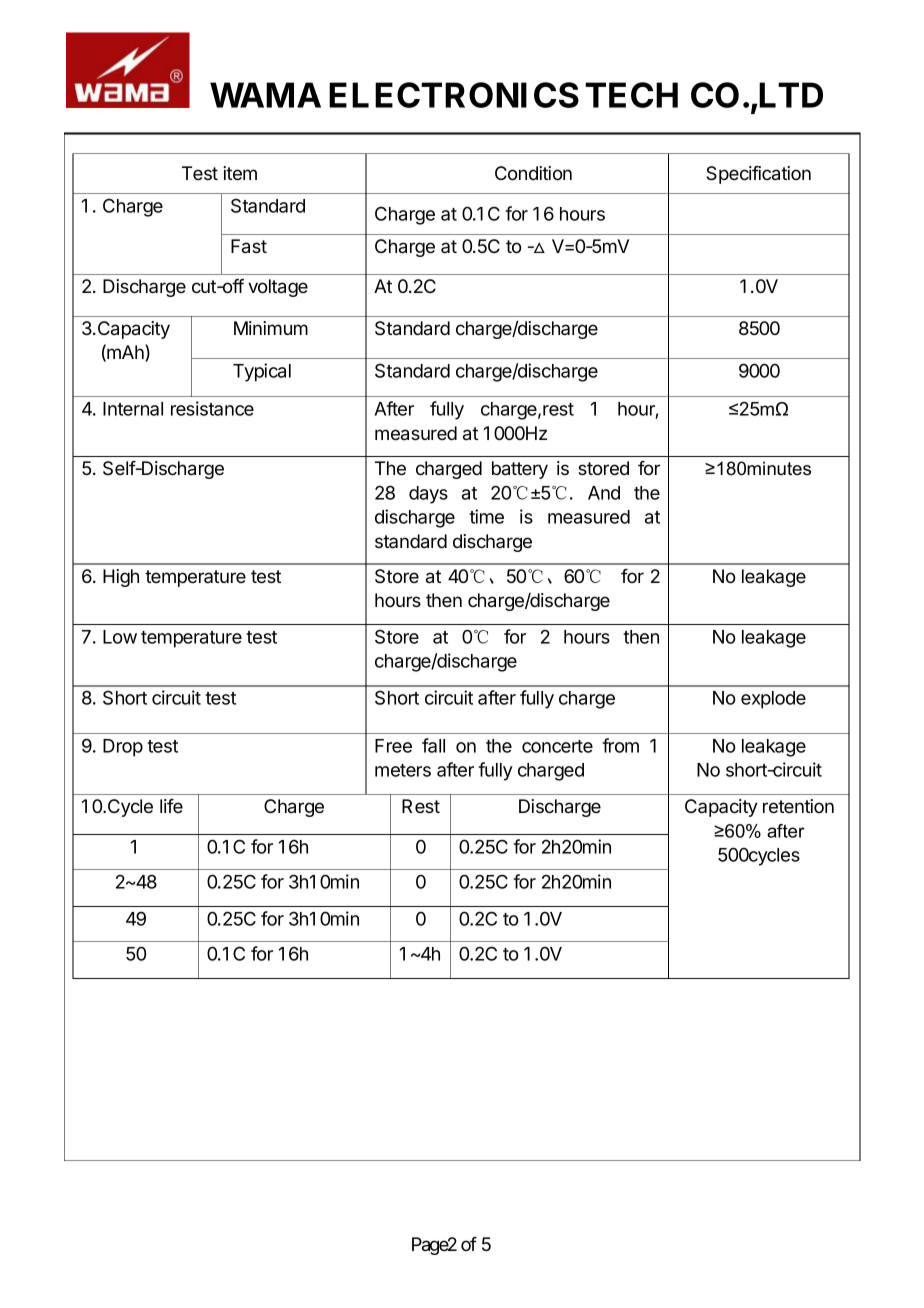 The width and height of the screenshot is (924, 1308). Describe the element at coordinates (631, 95) in the screenshot. I see `TECH` at that location.
